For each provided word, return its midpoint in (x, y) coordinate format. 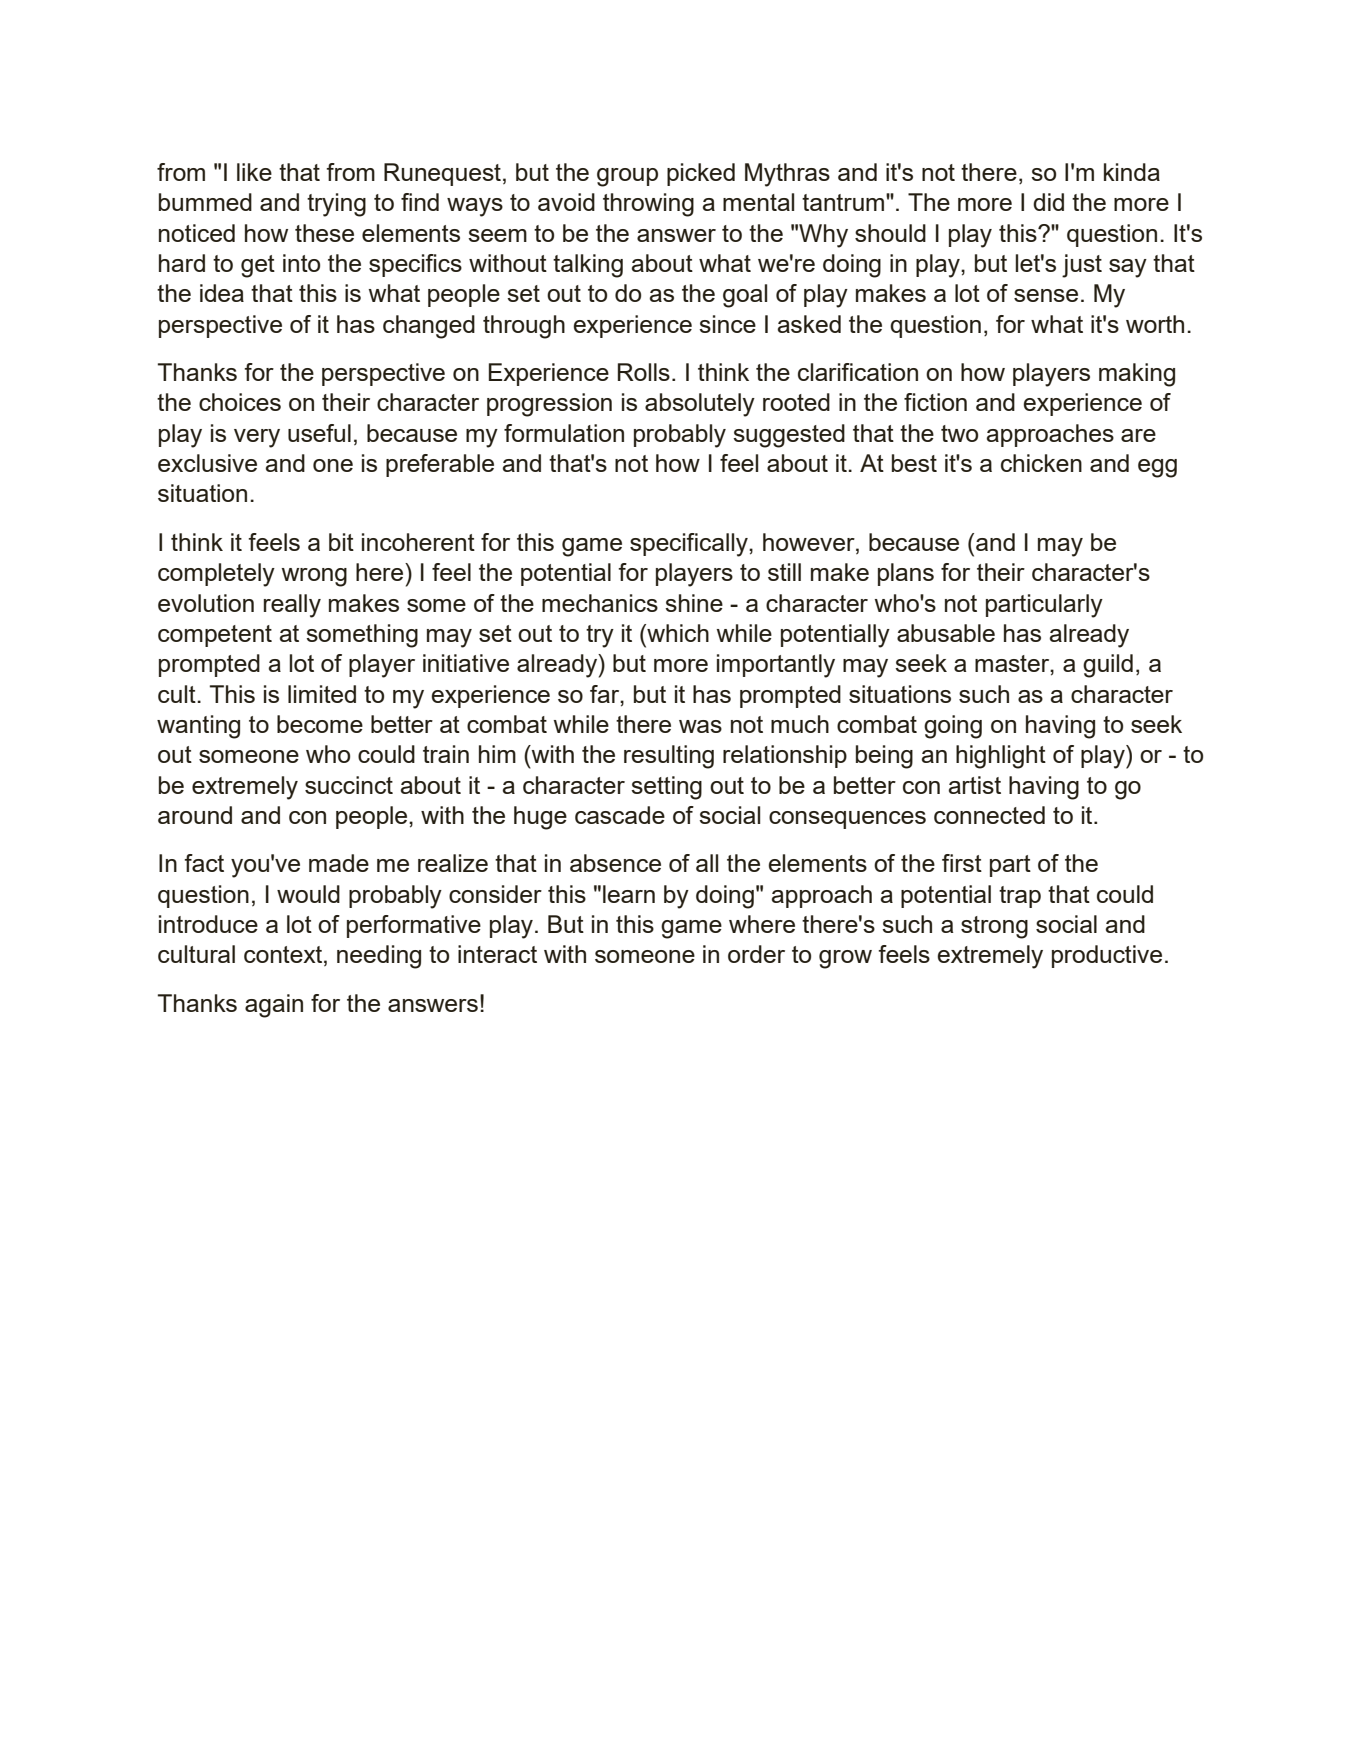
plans (906, 574)
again (274, 1006)
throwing (648, 205)
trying (336, 205)
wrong (314, 577)
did (1048, 202)
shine (694, 603)
